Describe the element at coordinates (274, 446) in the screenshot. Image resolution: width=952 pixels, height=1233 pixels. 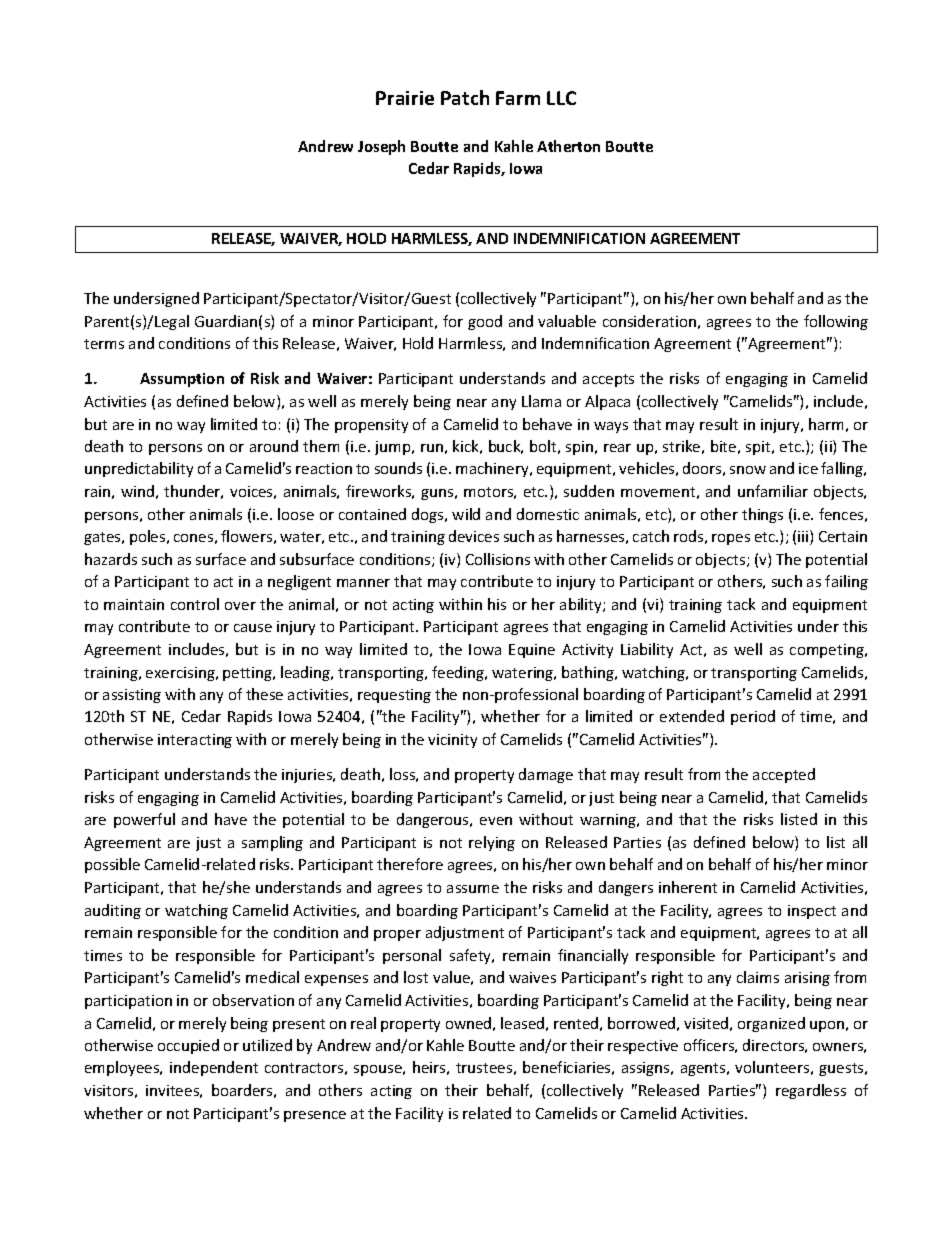
I see `around` at that location.
